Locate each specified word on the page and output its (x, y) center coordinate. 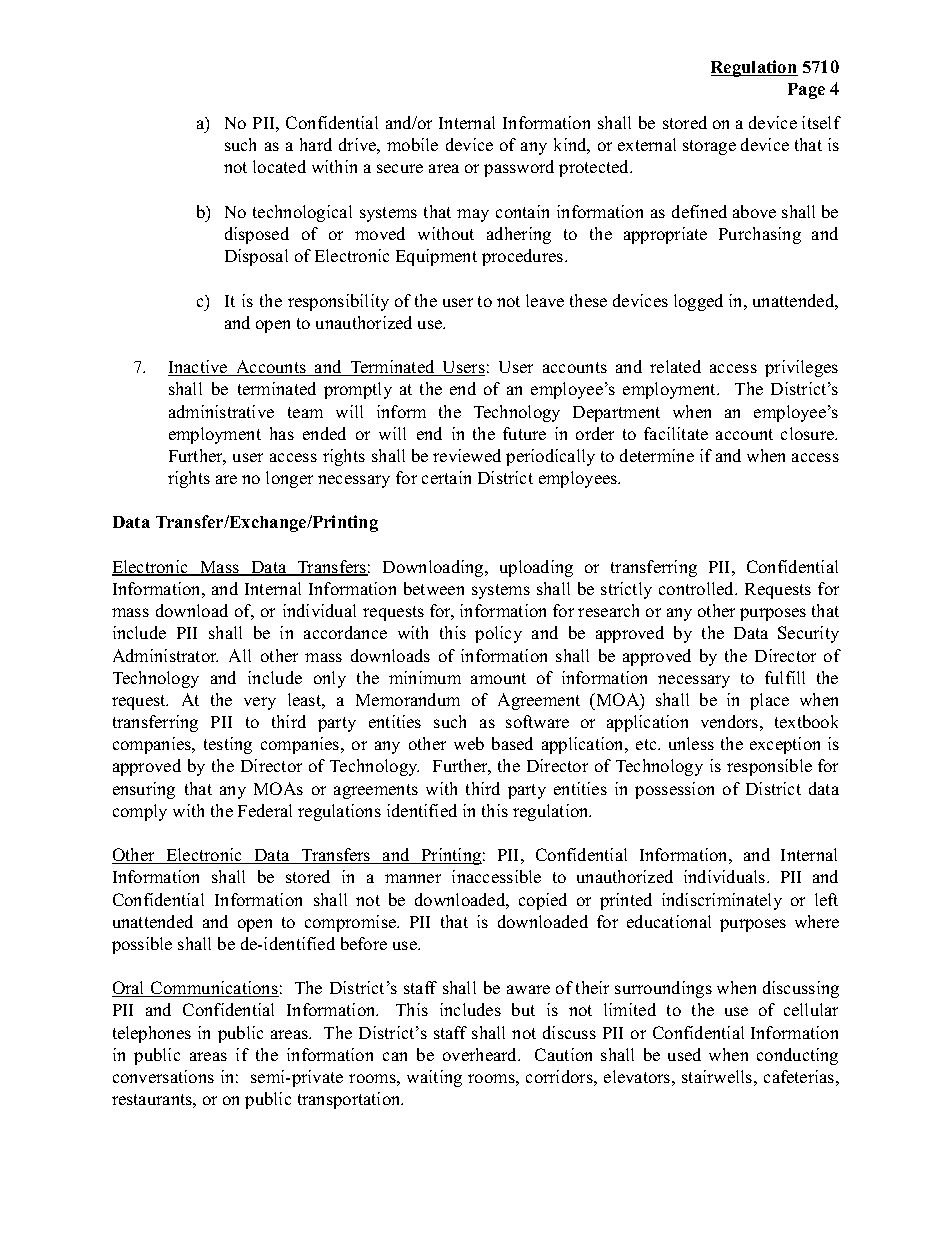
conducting (797, 1056)
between (434, 588)
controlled (698, 588)
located (279, 166)
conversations (163, 1076)
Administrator (165, 655)
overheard (481, 1054)
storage (709, 147)
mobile (412, 144)
